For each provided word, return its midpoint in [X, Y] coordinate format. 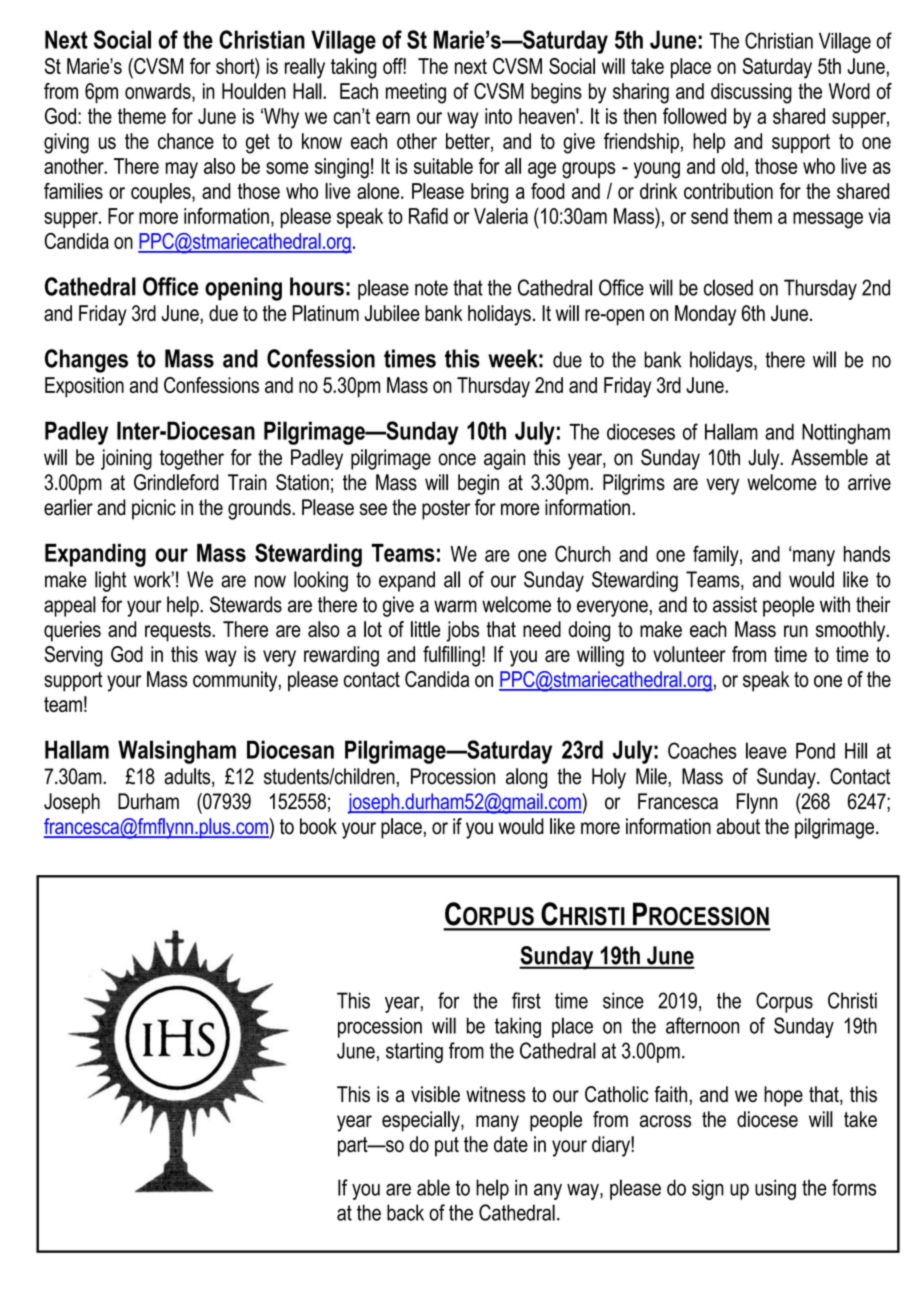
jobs [462, 631]
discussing [751, 93]
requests [179, 632]
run [796, 631]
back [405, 1212]
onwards [159, 92]
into [498, 116]
